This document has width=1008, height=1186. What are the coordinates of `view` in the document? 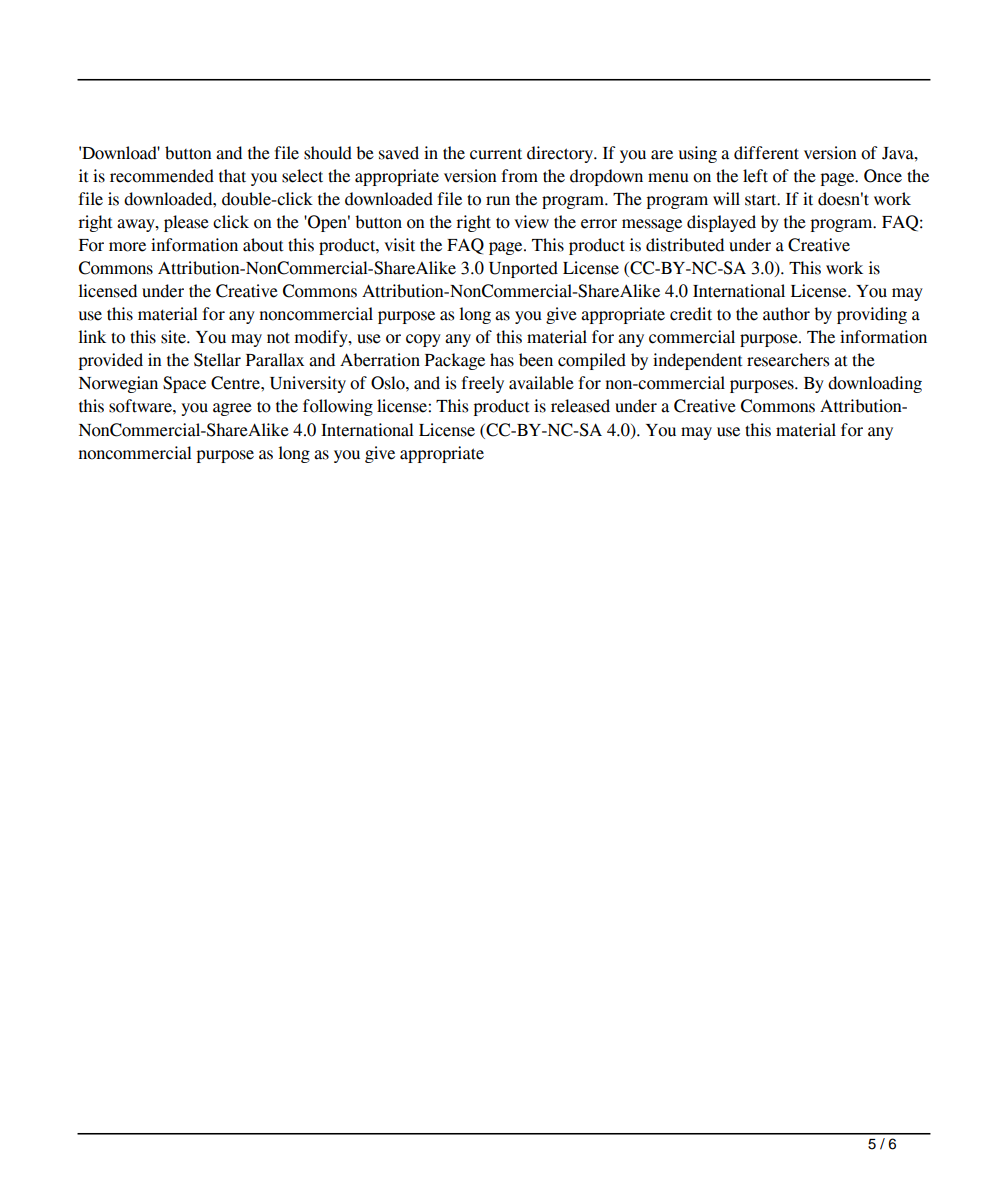 It's located at (531, 222).
